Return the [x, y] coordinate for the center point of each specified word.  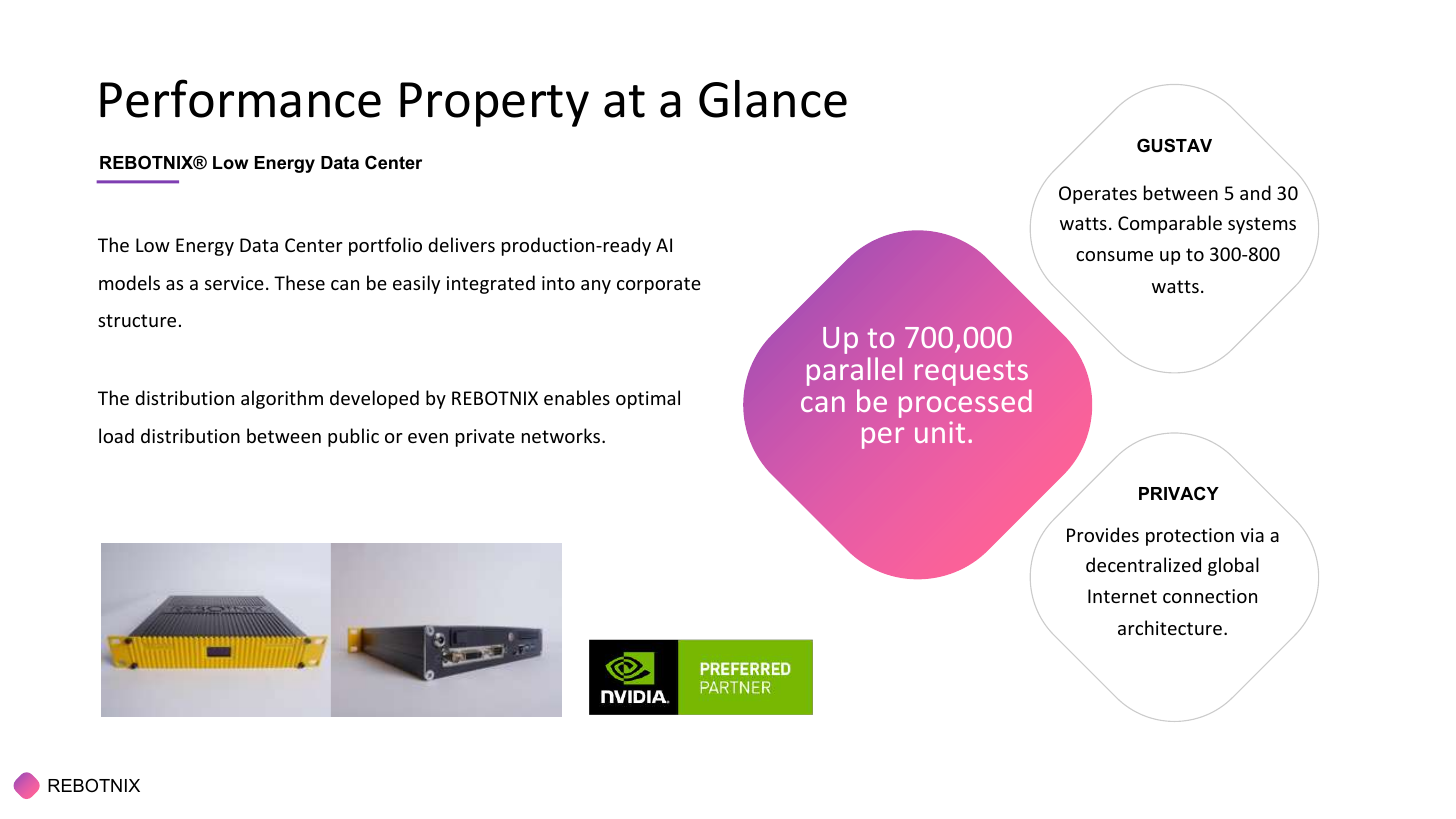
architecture [1170, 627]
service [234, 283]
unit [940, 432]
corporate [659, 285]
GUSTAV [1174, 145]
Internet [1122, 596]
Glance [773, 99]
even [428, 438]
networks [562, 435]
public [353, 437]
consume [1114, 256]
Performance [240, 98]
